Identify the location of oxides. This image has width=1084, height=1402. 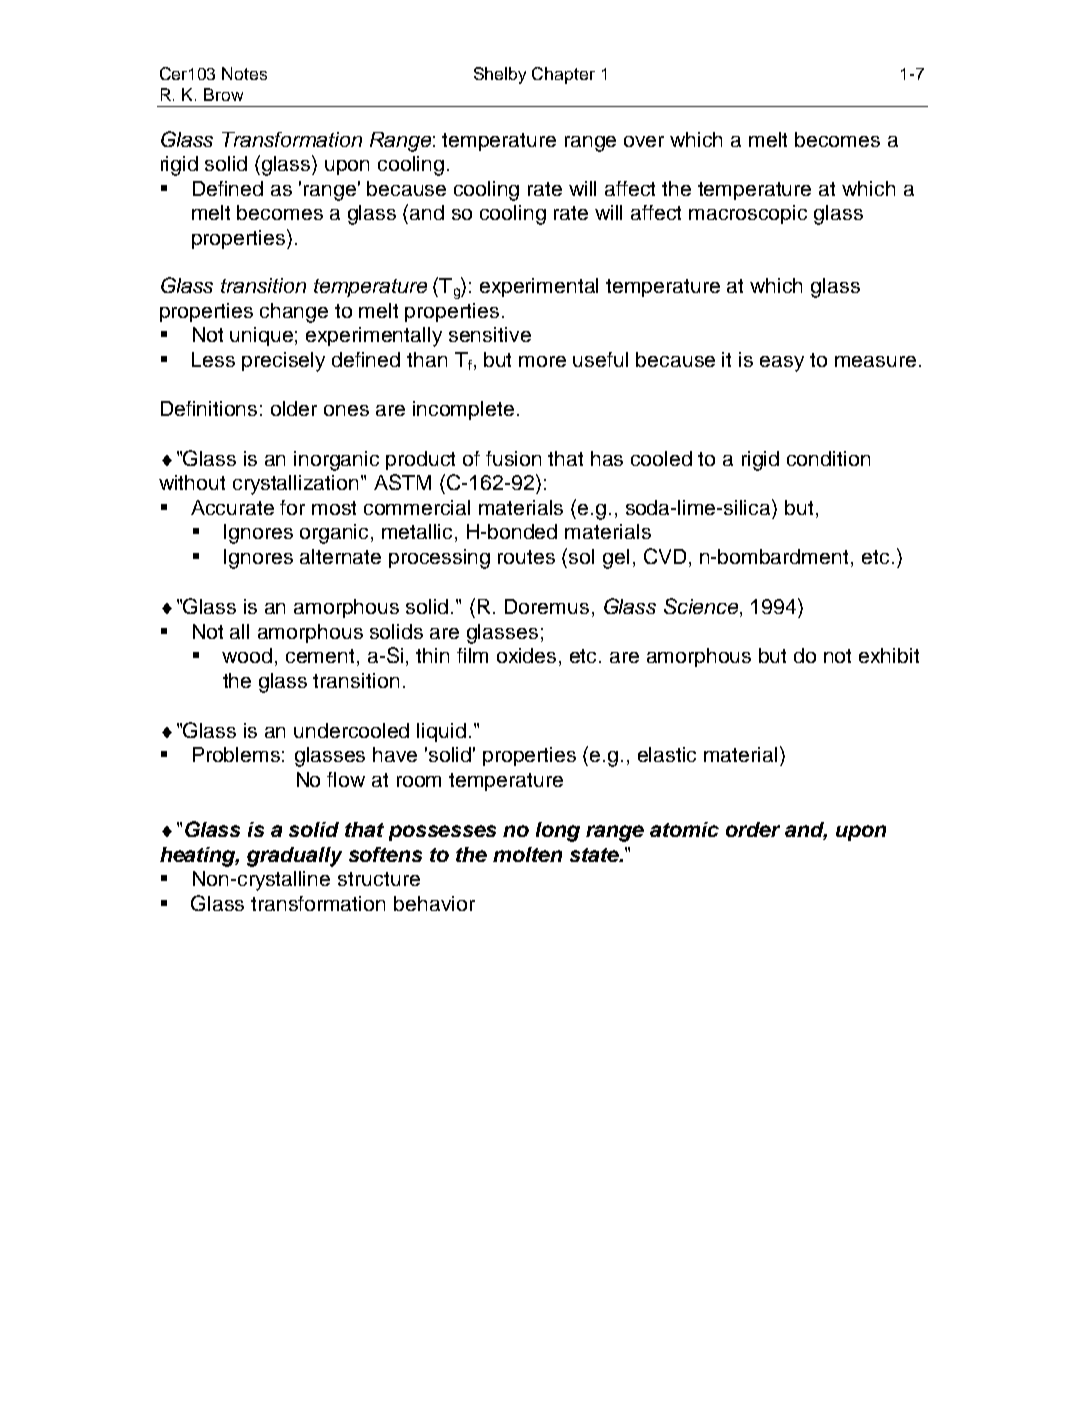
(526, 655).
